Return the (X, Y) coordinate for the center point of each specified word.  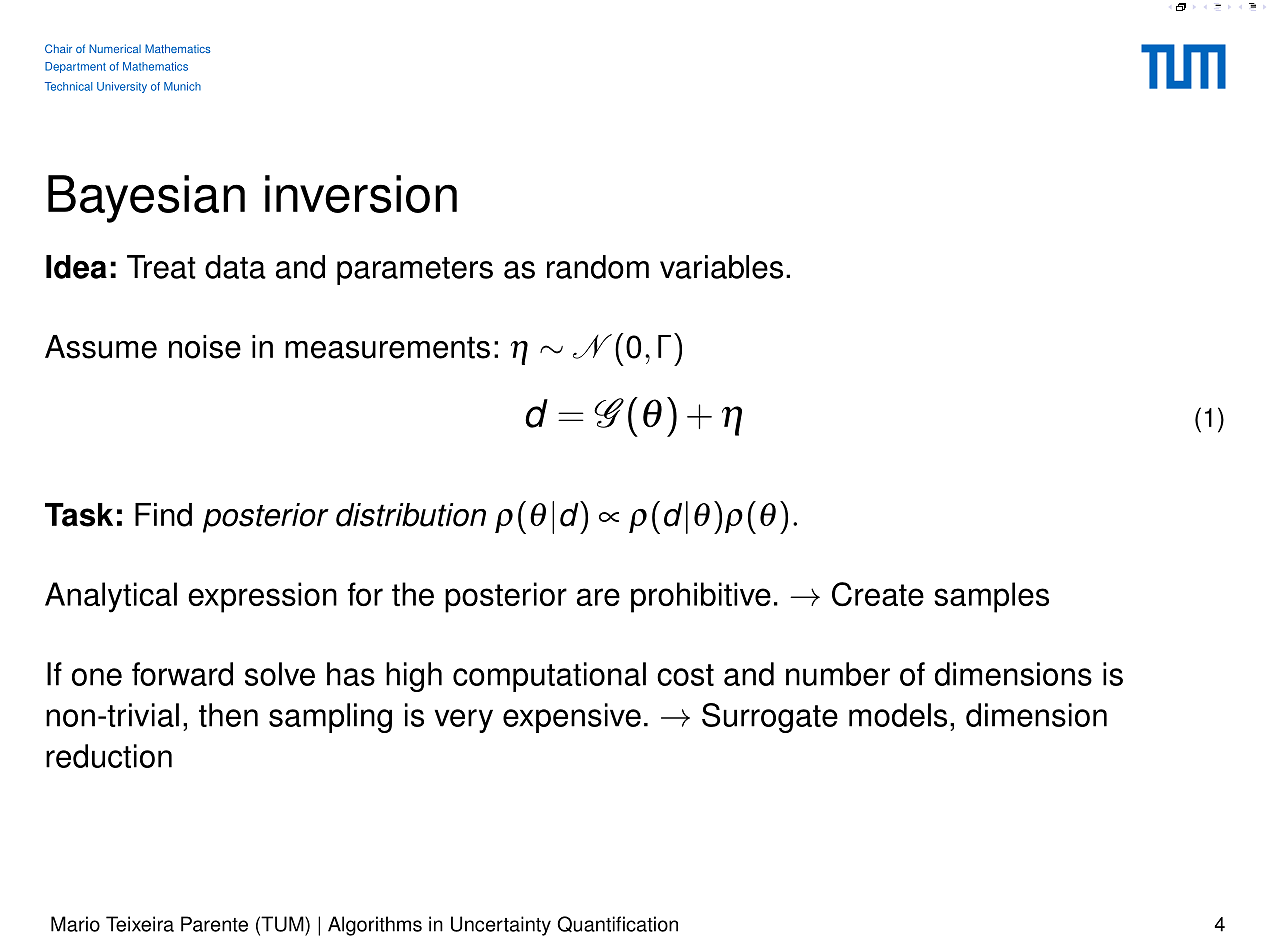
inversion (361, 194)
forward (182, 674)
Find (163, 515)
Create (878, 594)
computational (549, 677)
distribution (411, 515)
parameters (415, 271)
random (598, 267)
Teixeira (140, 924)
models (898, 715)
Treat (161, 267)
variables (721, 267)
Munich (182, 86)
